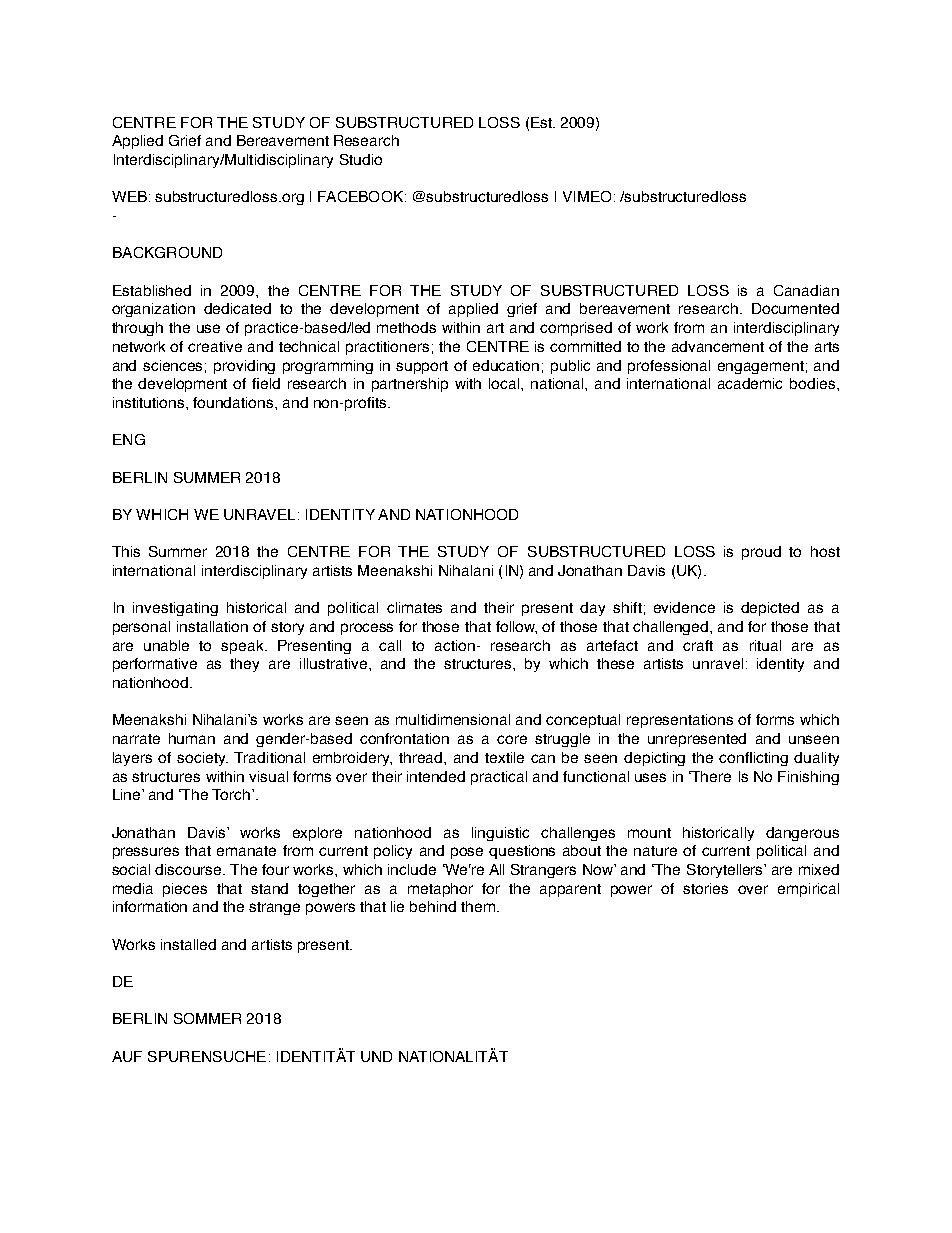 The image size is (952, 1233). I want to click on society, so click(202, 759).
